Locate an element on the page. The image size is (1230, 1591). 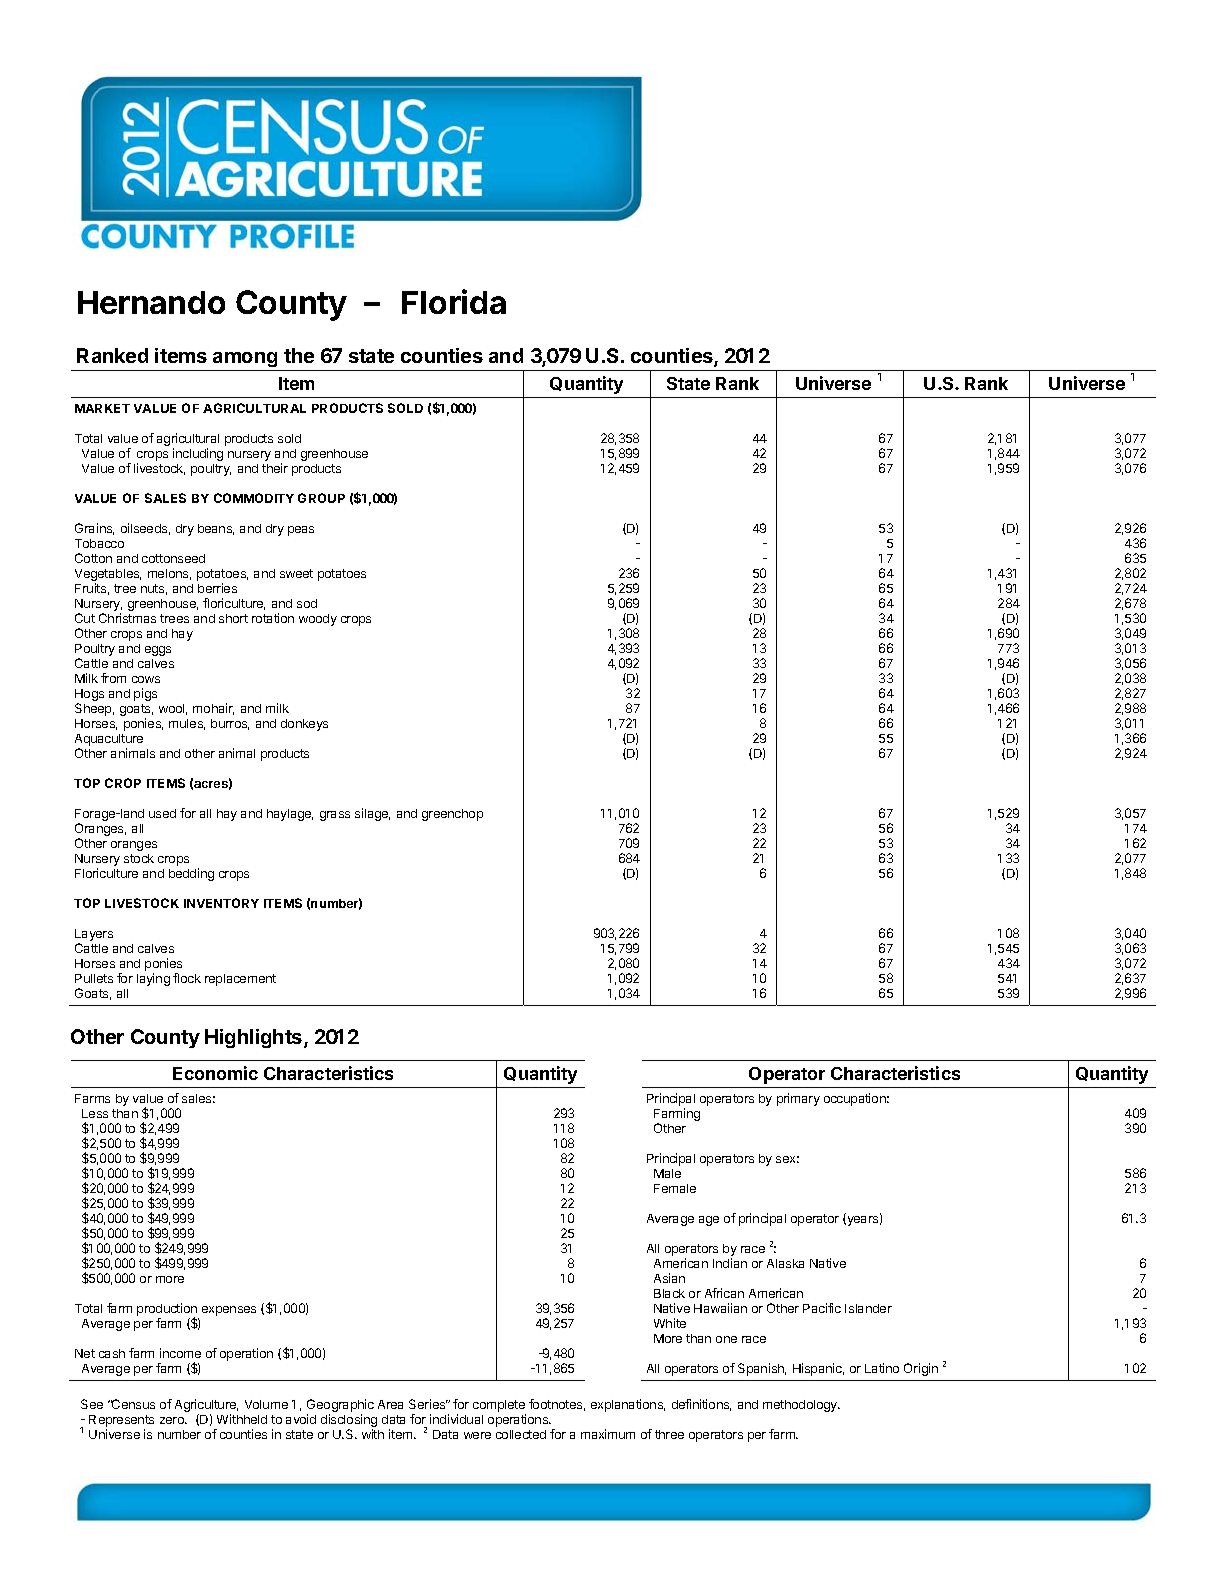
complete is located at coordinates (499, 1406).
